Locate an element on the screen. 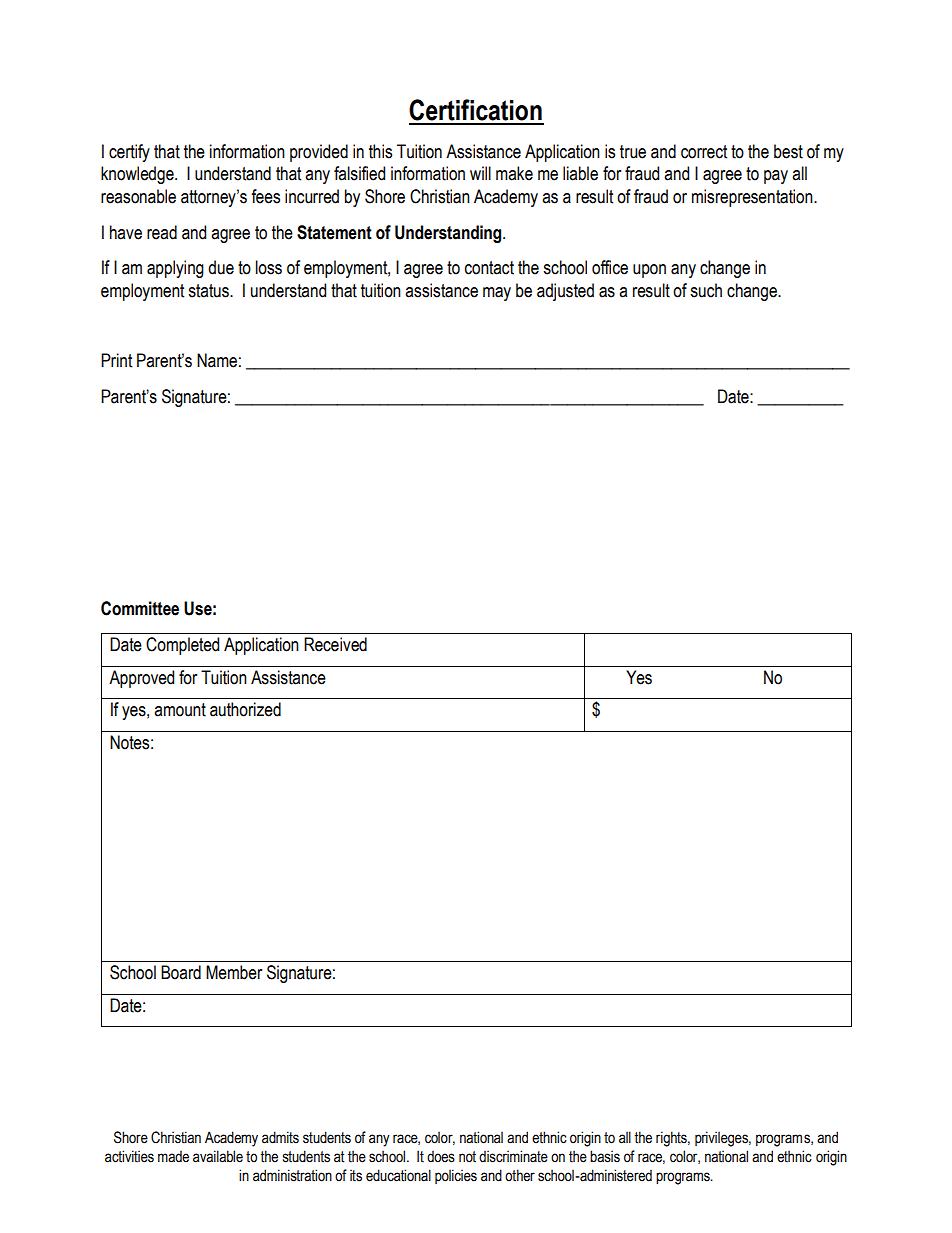 This screenshot has width=952, height=1233. does is located at coordinates (441, 1157).
